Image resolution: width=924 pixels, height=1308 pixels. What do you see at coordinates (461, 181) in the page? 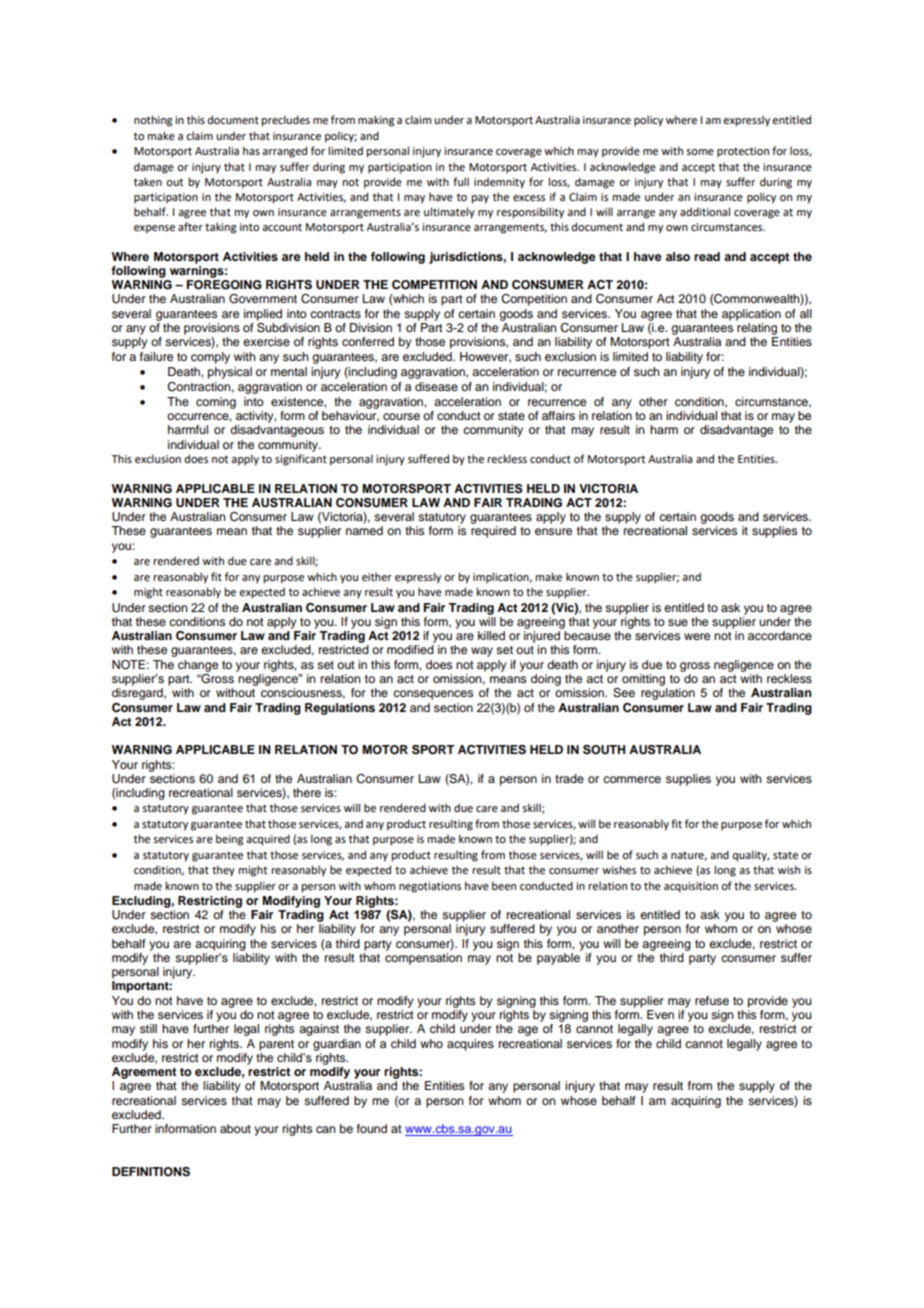
I see `full` at bounding box center [461, 181].
